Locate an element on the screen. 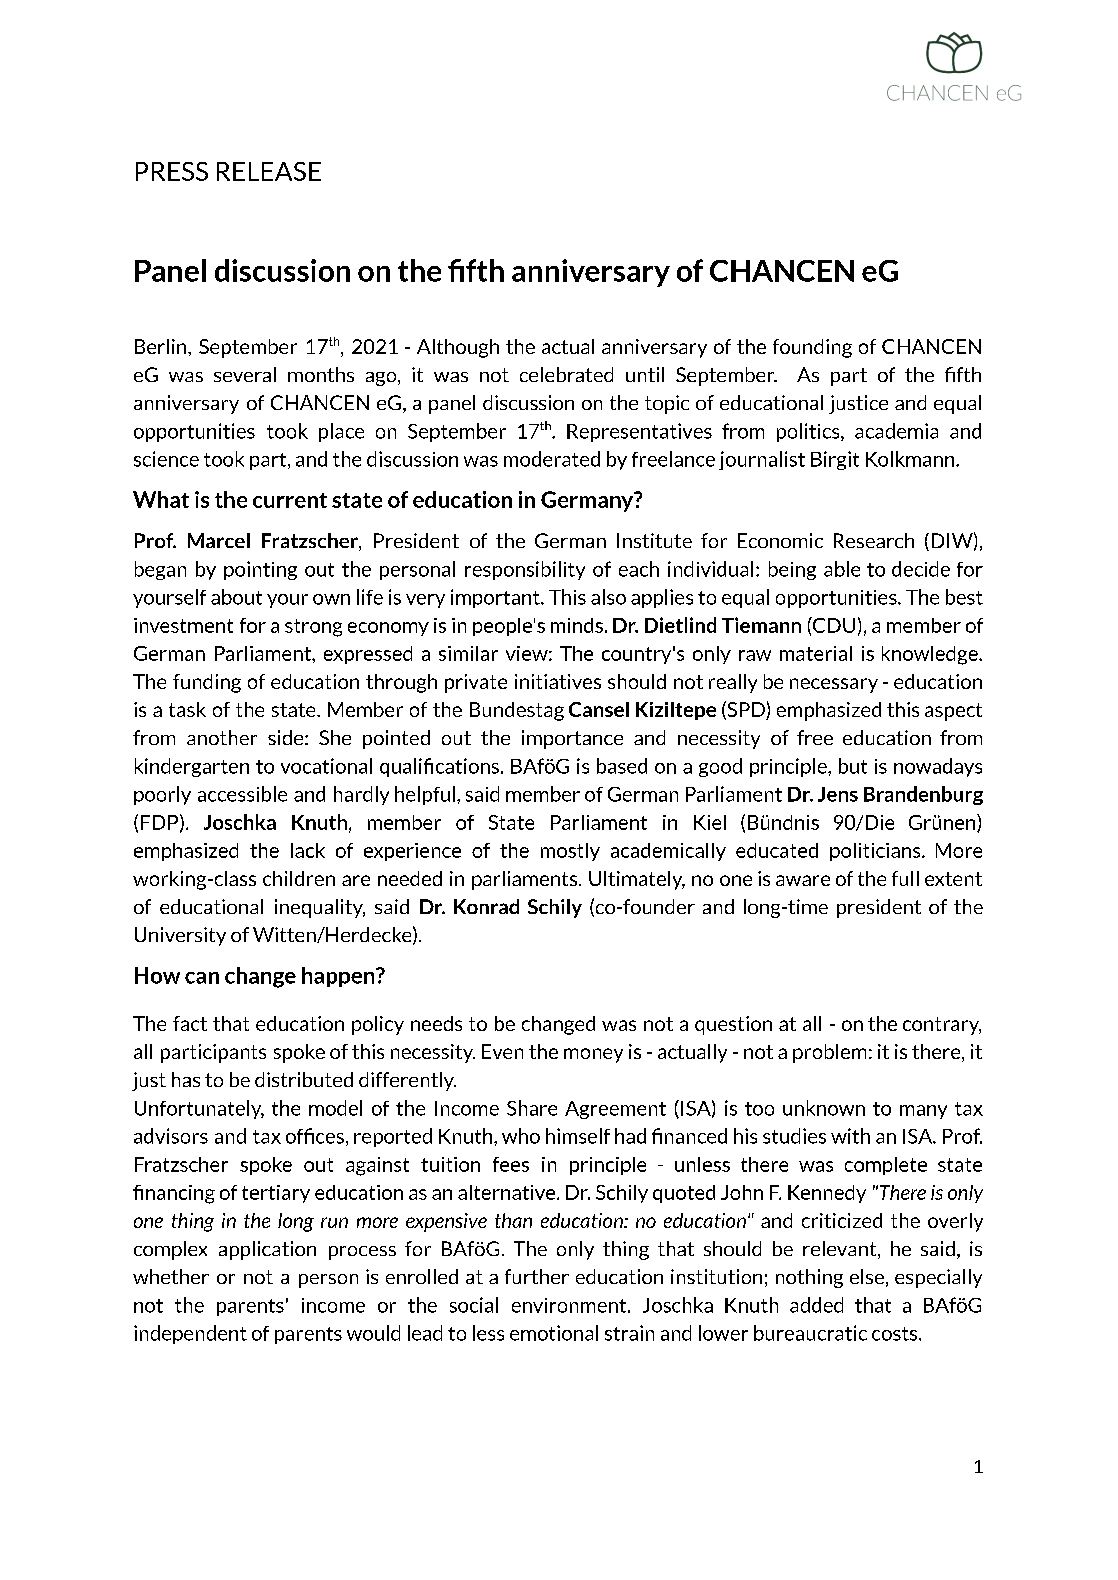 The image size is (1118, 1580). Although is located at coordinates (458, 348).
